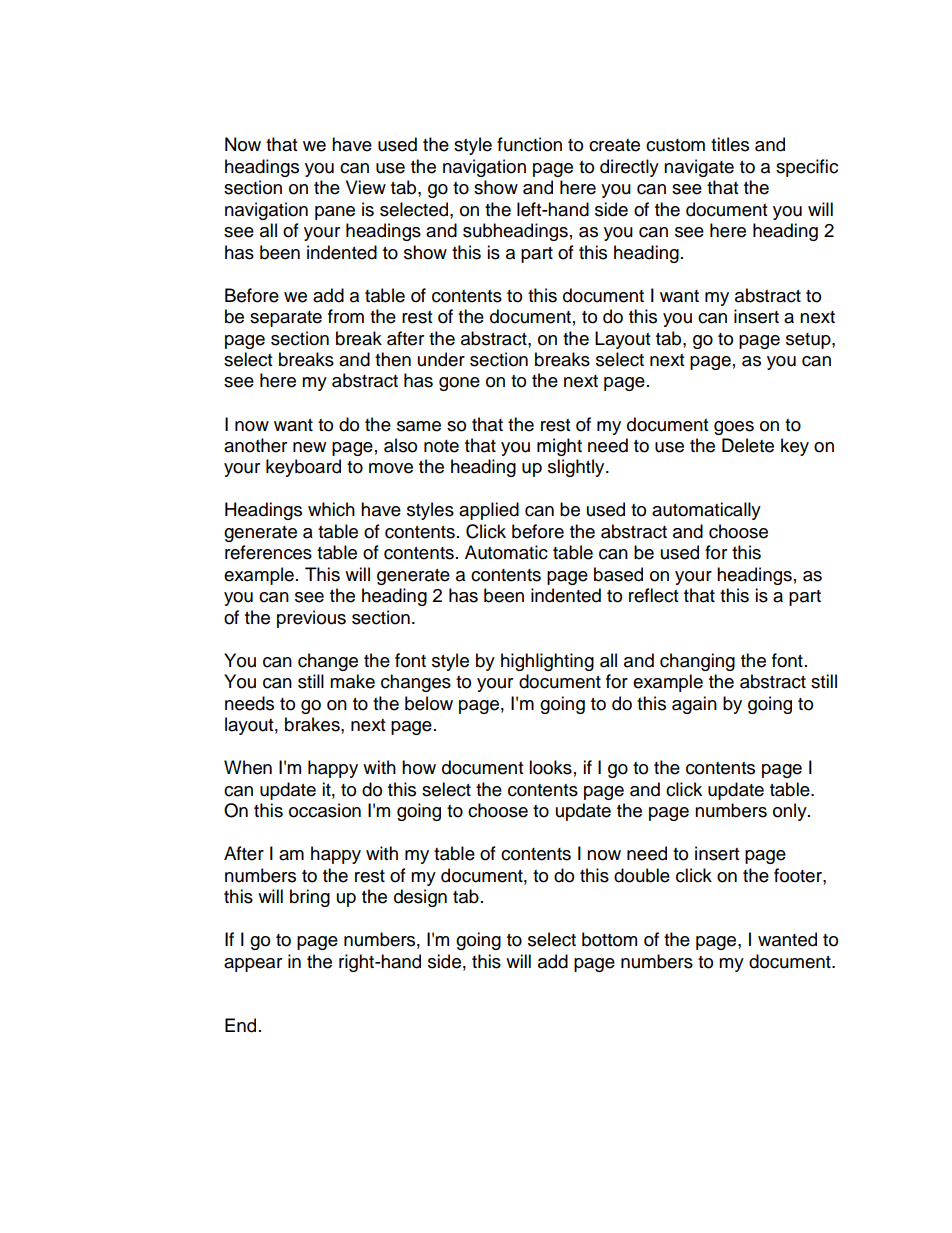 The width and height of the image is (952, 1233). Describe the element at coordinates (529, 144) in the image. I see `function` at that location.
